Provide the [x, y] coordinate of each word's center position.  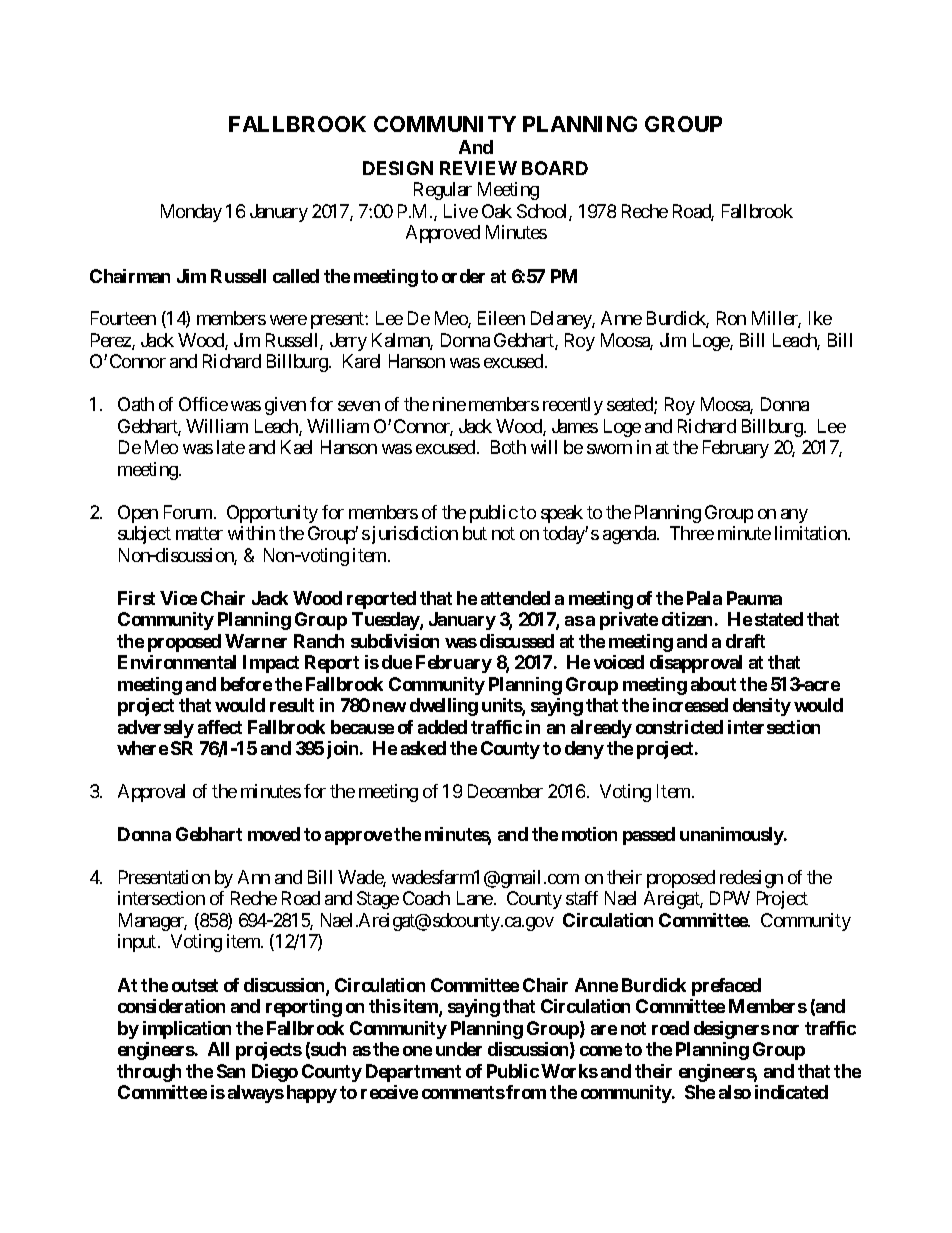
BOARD [555, 168]
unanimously [732, 836]
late [231, 447]
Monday [191, 213]
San [231, 1071]
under [459, 1049]
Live [461, 211]
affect [220, 727]
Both [508, 447]
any [794, 516]
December [505, 791]
